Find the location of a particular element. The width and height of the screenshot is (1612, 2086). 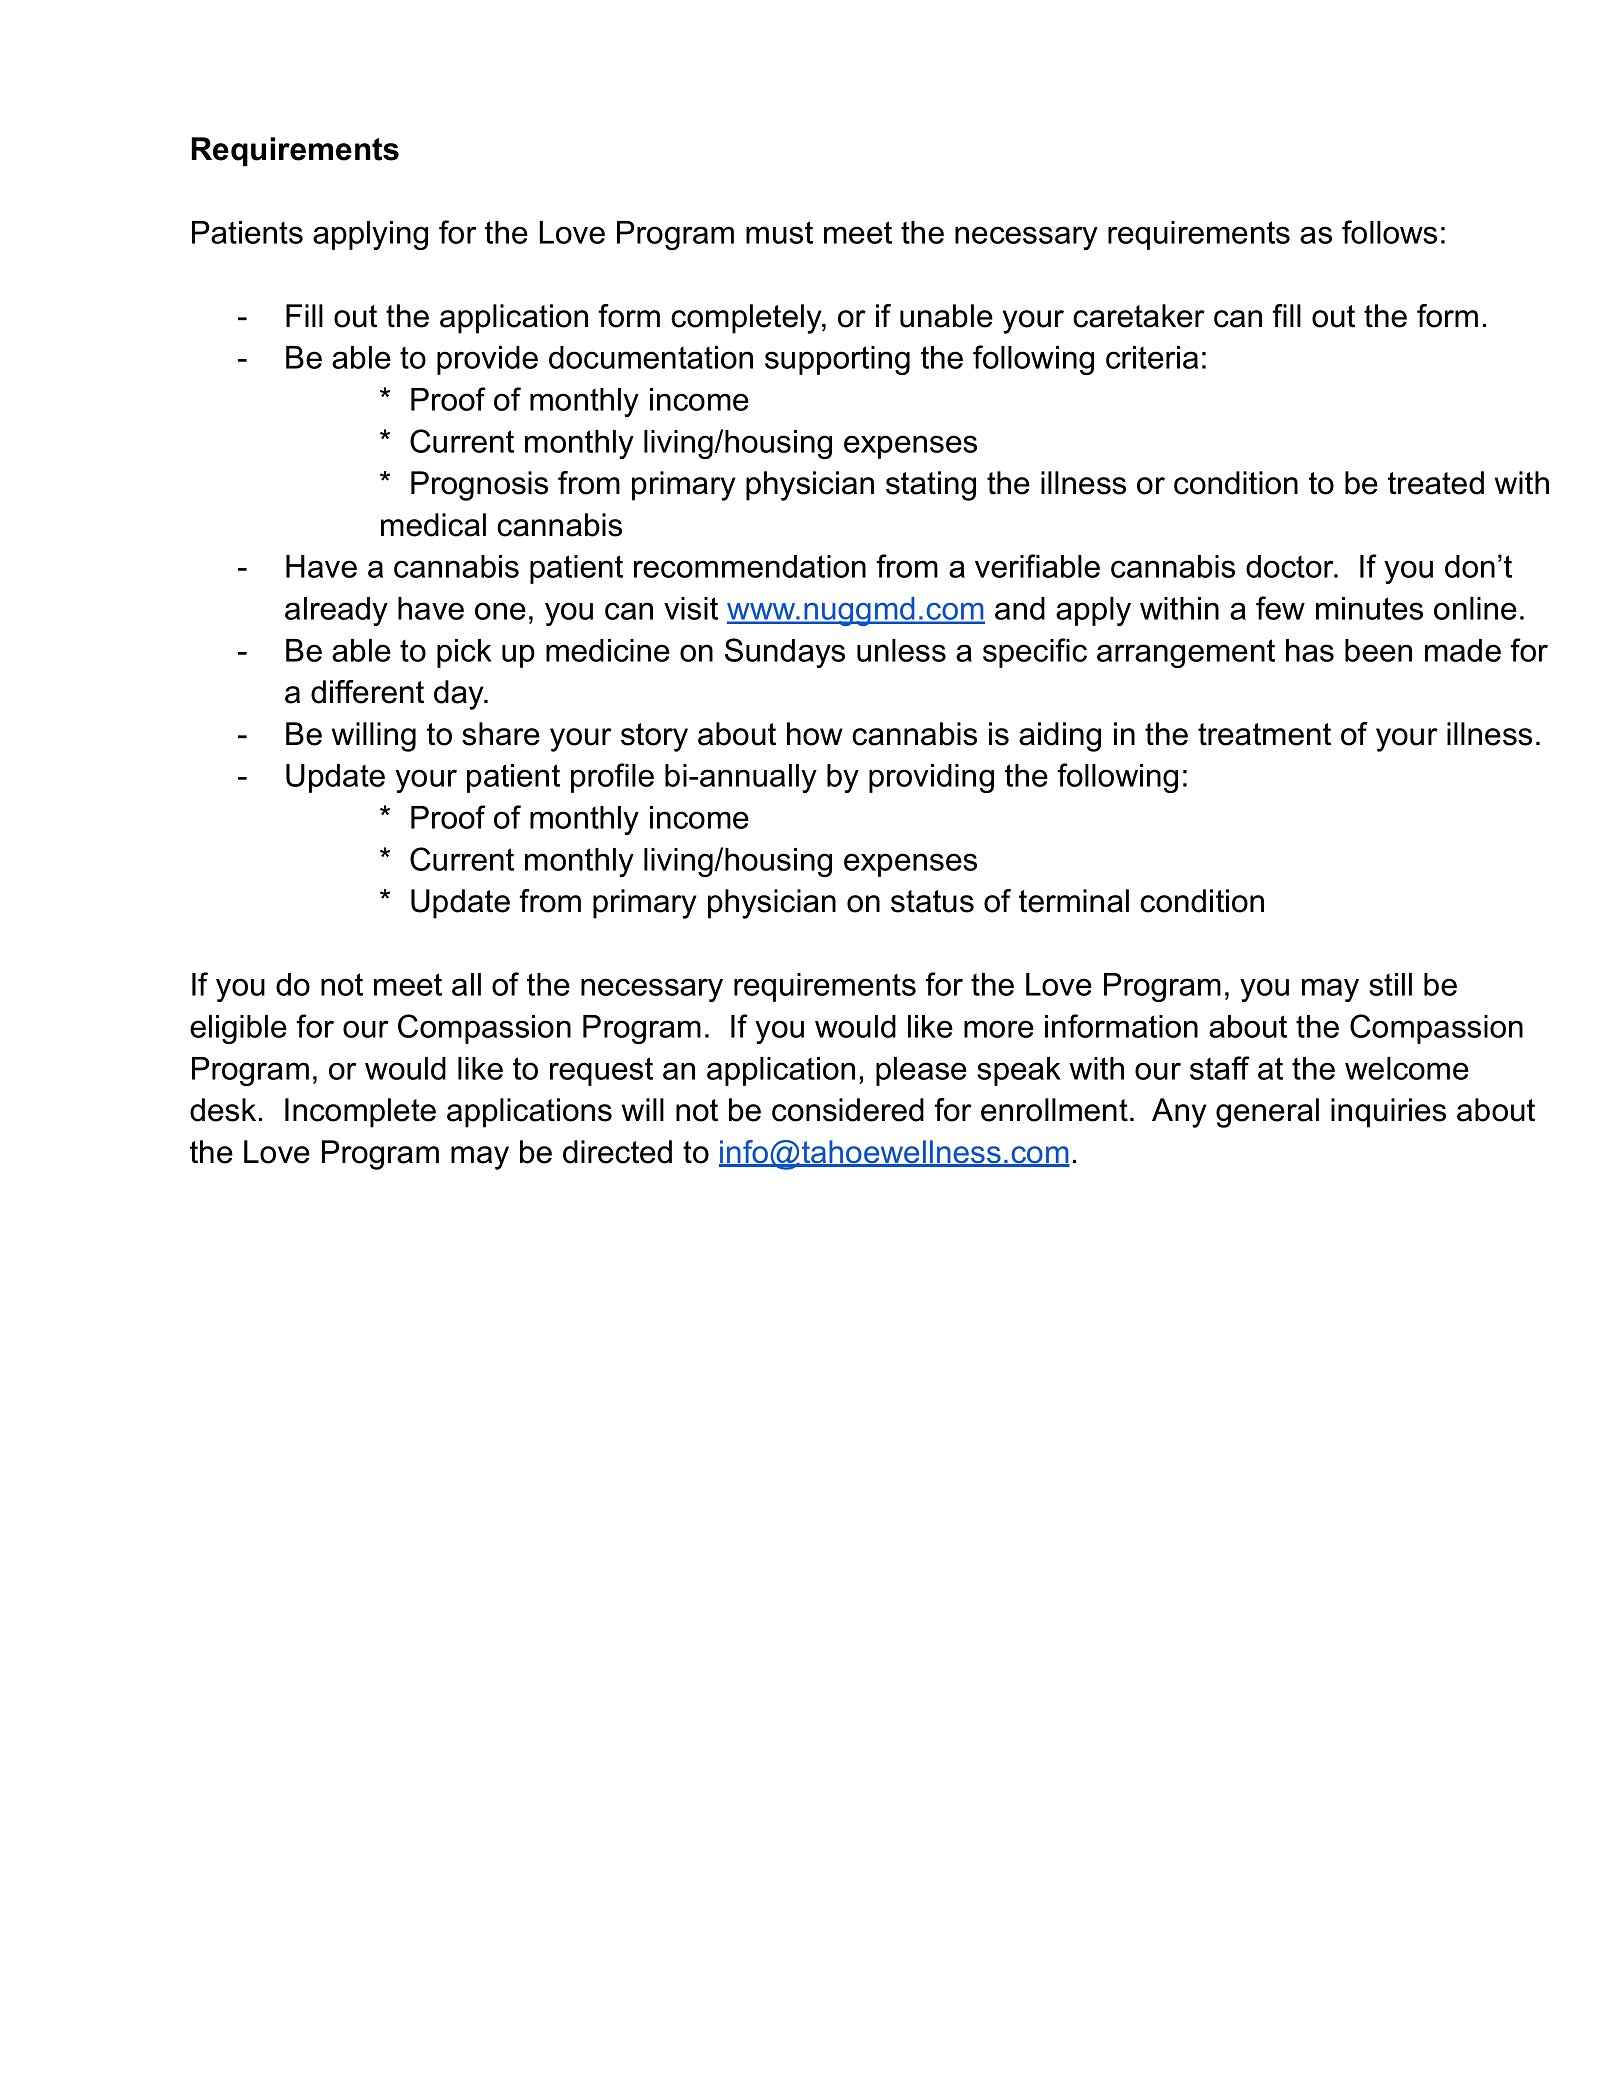

general is located at coordinates (1267, 1113).
